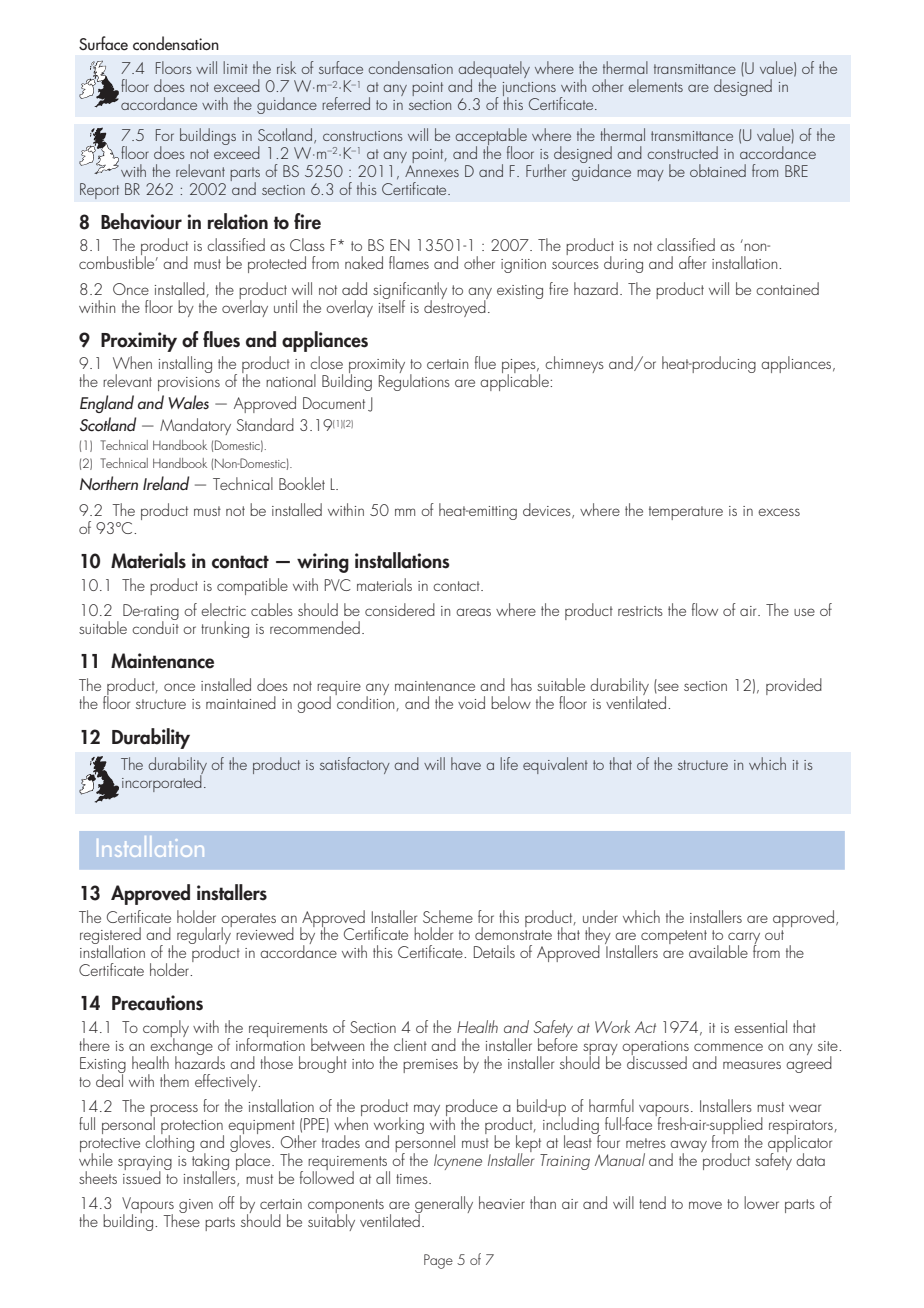 The image size is (924, 1308). Describe the element at coordinates (162, 782) in the image. I see `incorporated` at that location.
